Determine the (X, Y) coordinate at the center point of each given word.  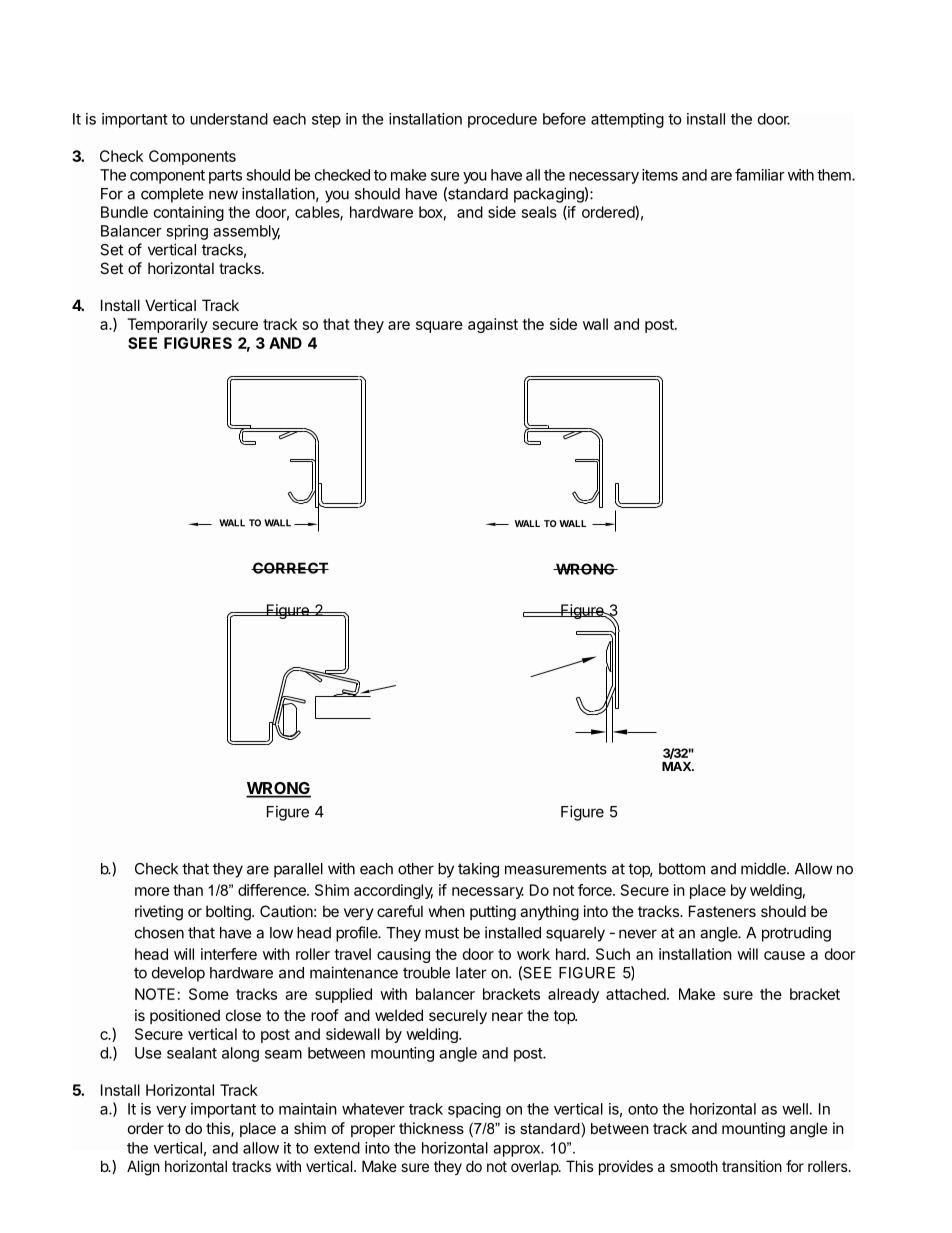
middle (764, 868)
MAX (677, 766)
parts (225, 177)
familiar (760, 174)
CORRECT (290, 568)
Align (143, 1168)
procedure (502, 120)
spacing (474, 1110)
